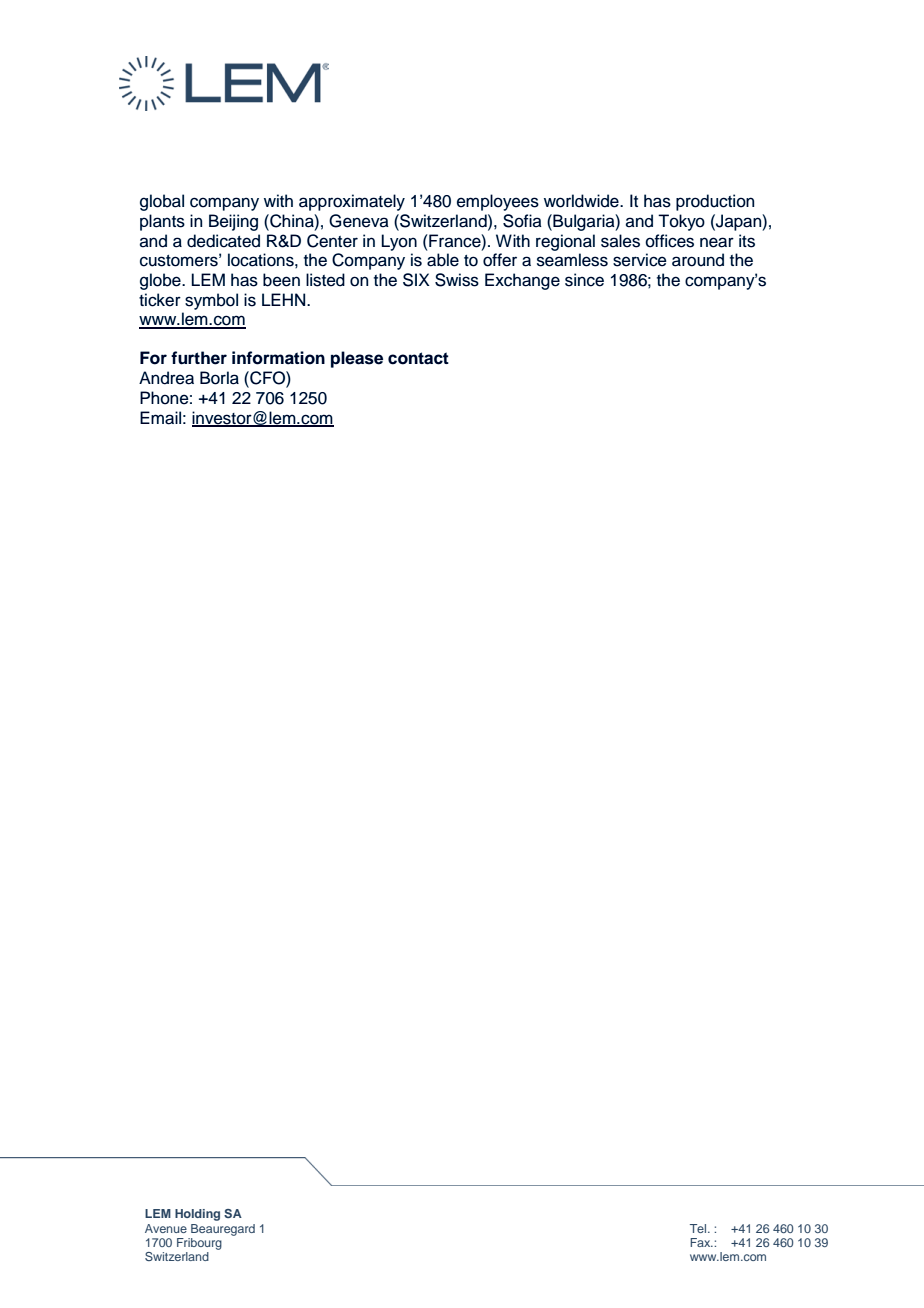  I want to click on please, so click(357, 359).
